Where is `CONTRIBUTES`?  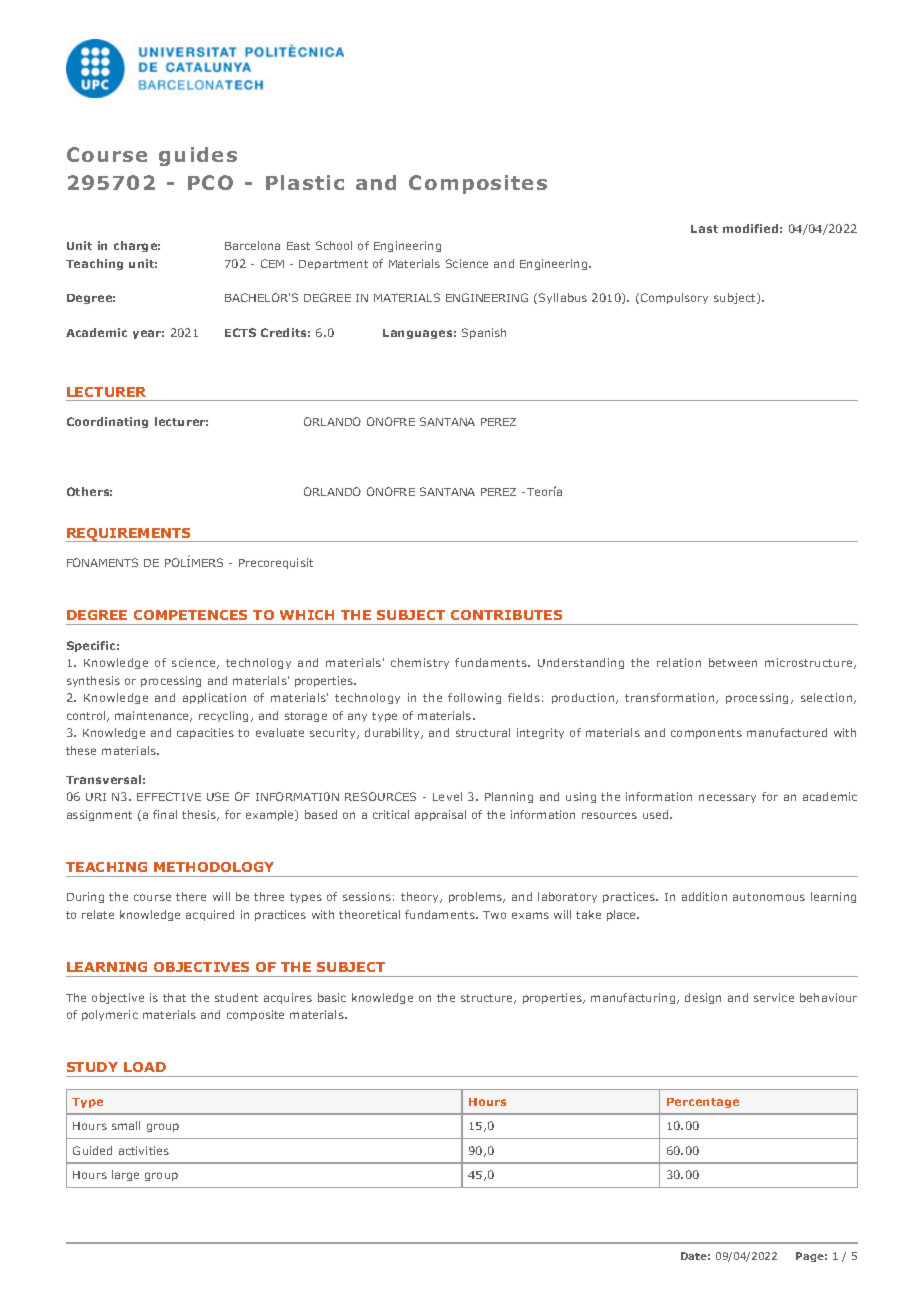 CONTRIBUTES is located at coordinates (506, 615).
